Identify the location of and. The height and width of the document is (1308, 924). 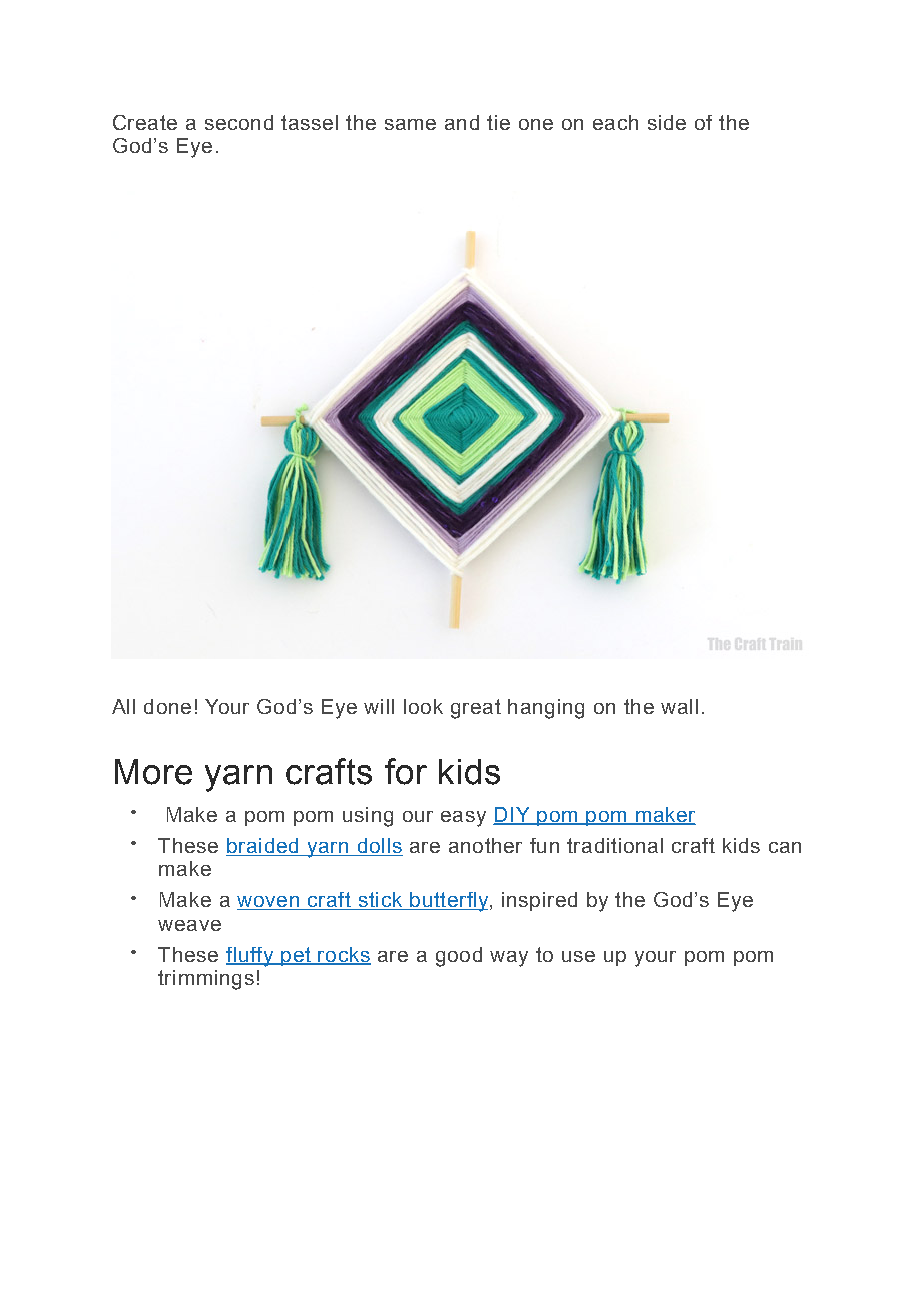
(462, 122).
